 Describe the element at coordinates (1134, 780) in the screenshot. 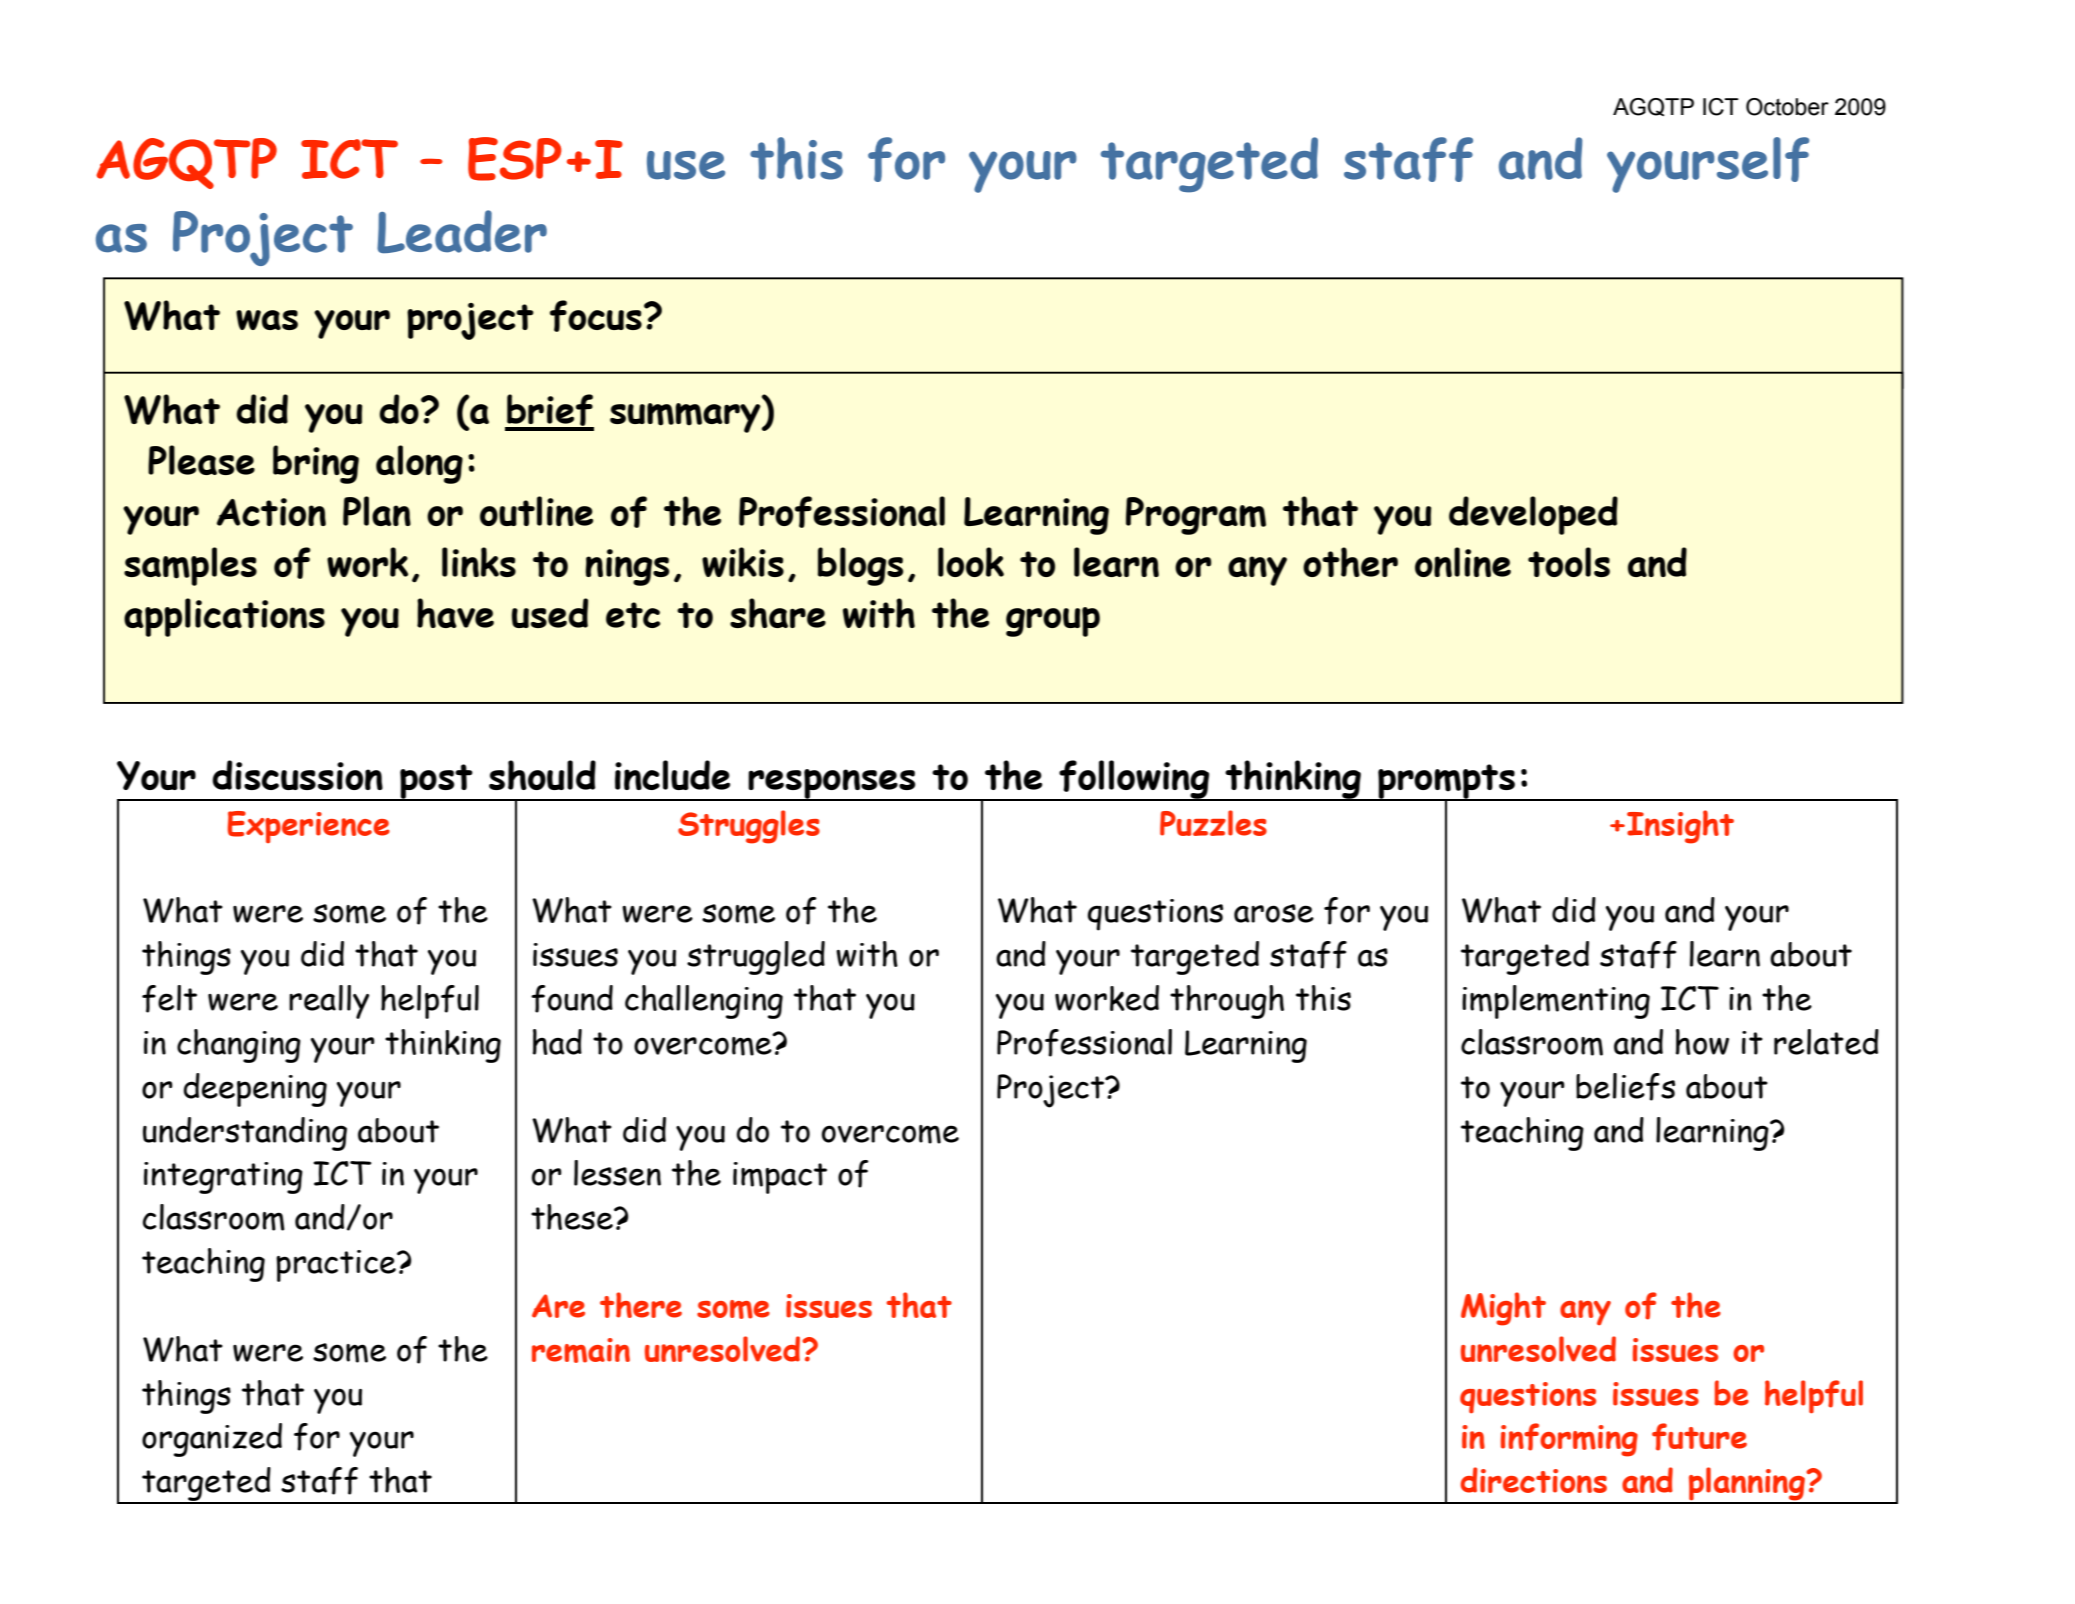

I see `following` at that location.
